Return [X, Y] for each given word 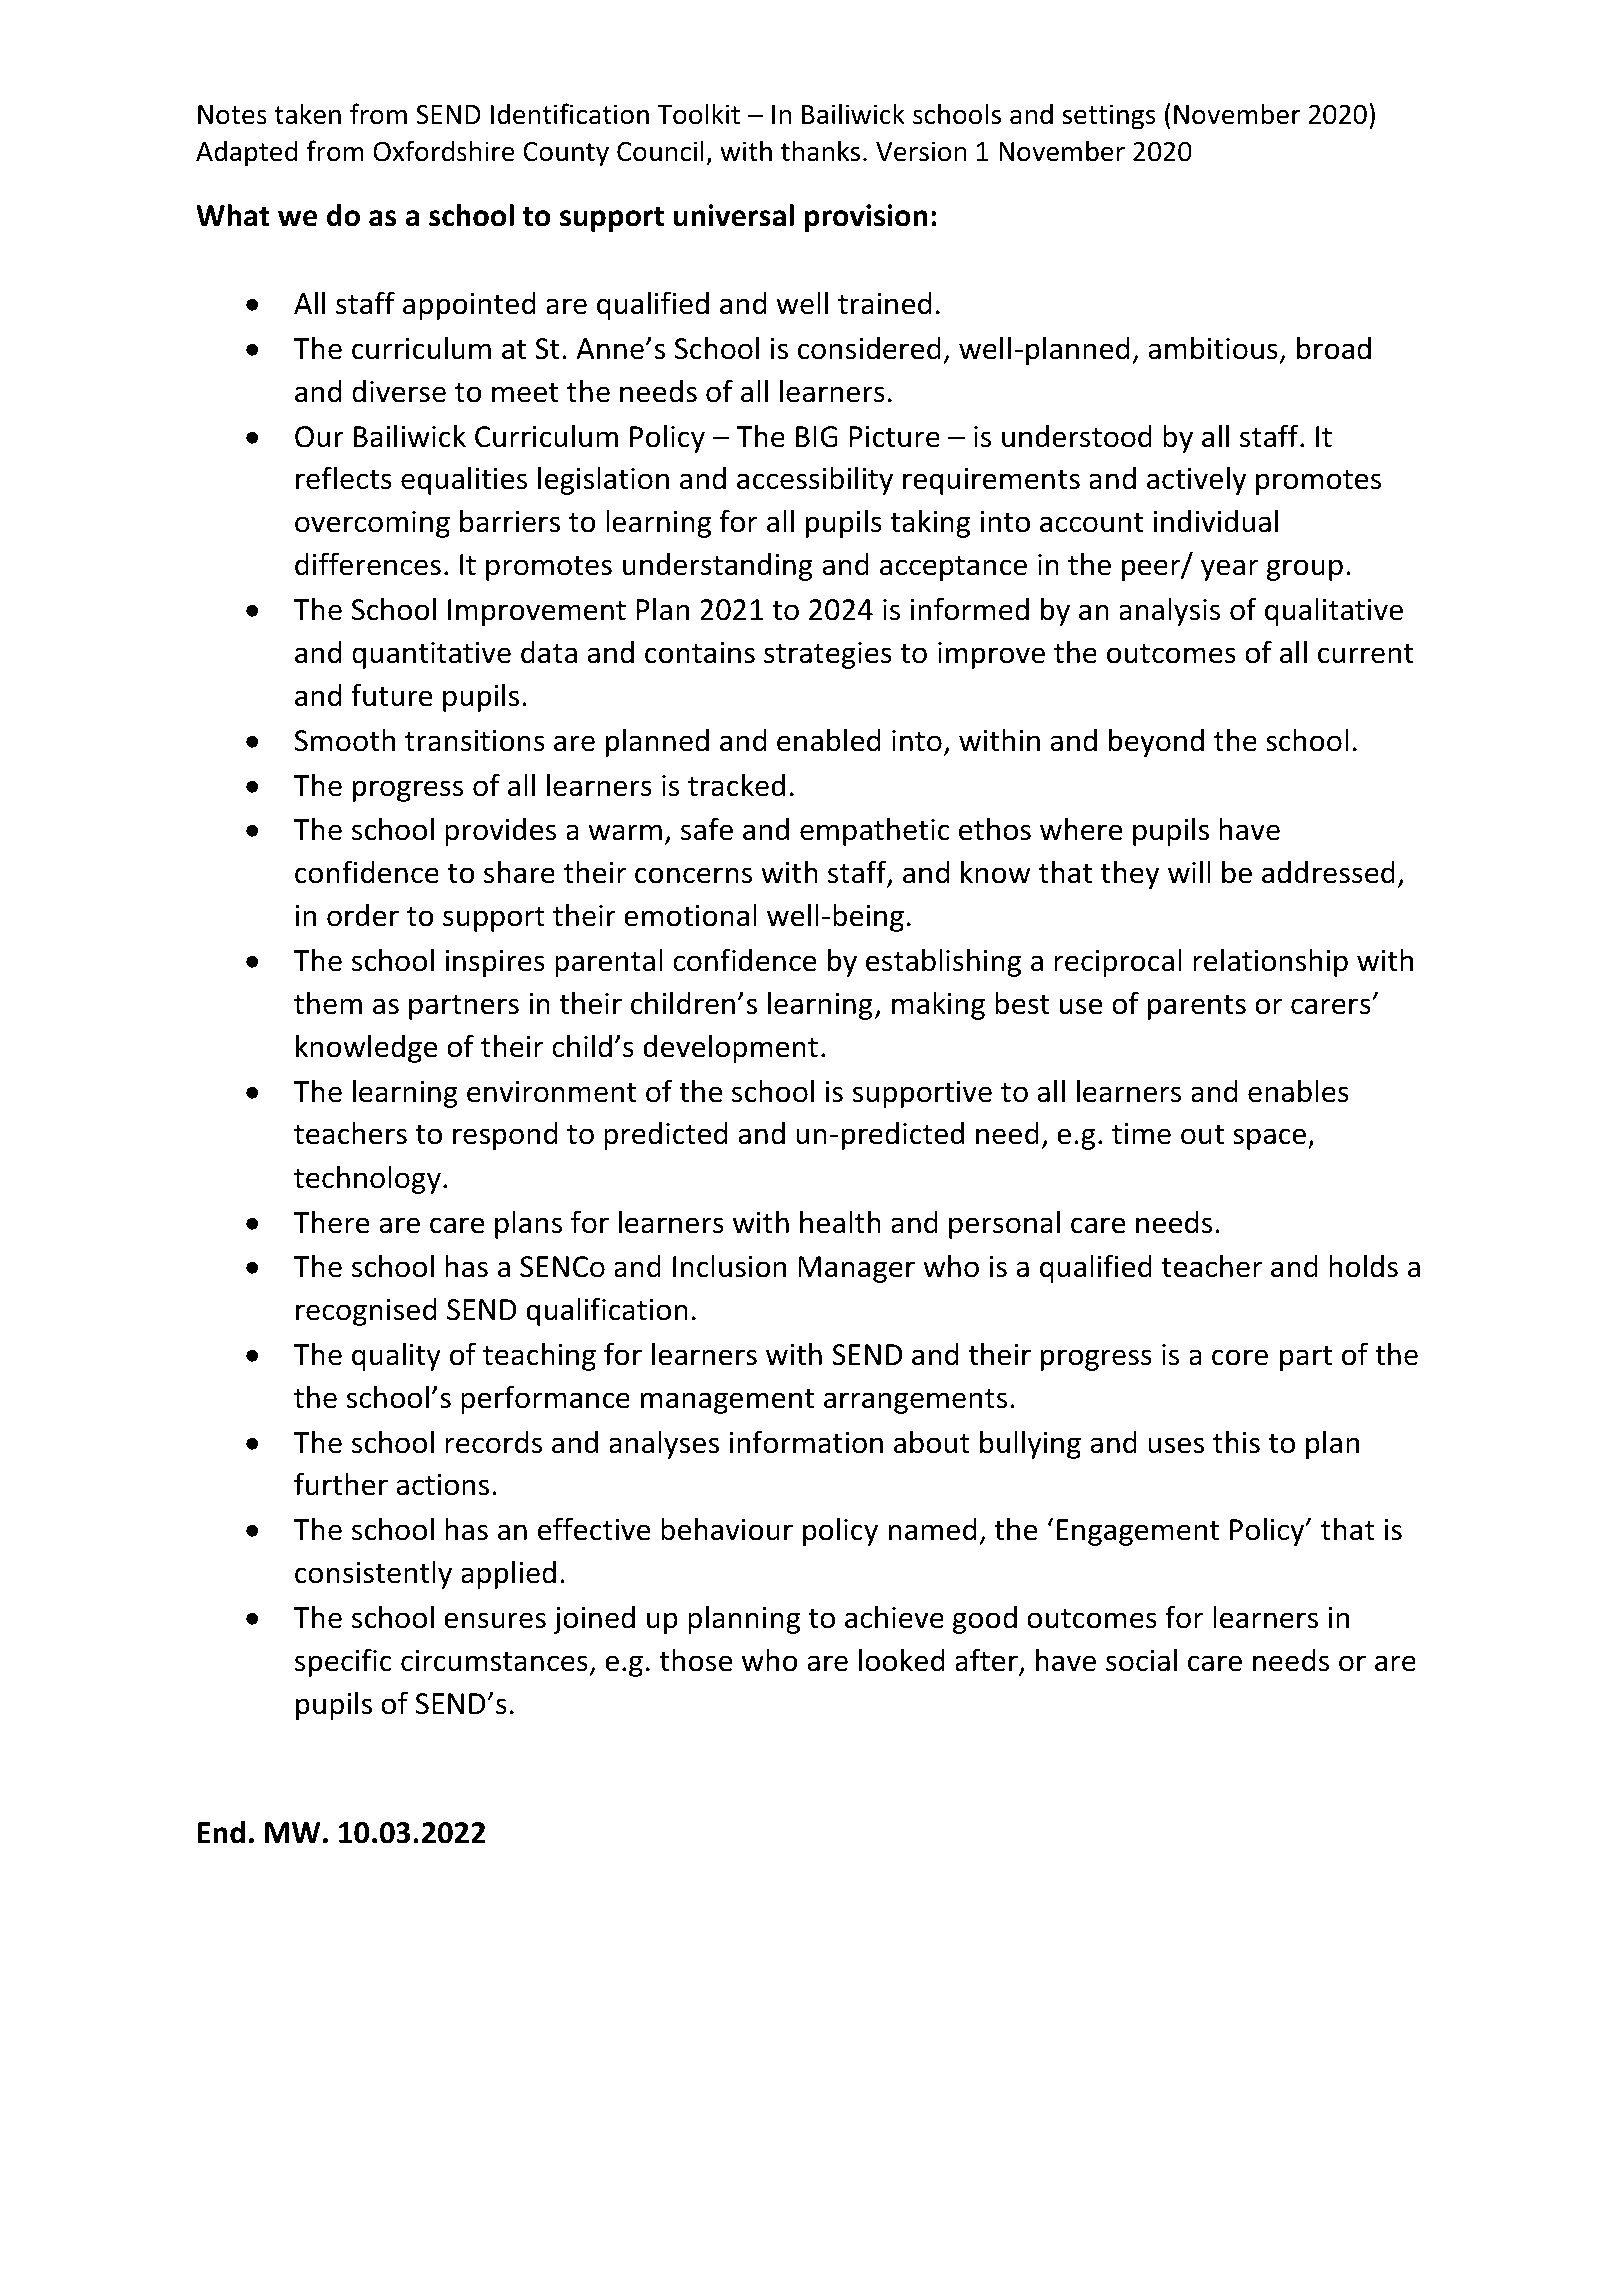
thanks [820, 151]
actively [1196, 481]
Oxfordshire [444, 151]
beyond [1156, 743]
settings [1109, 117]
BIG [817, 437]
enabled [829, 740]
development [730, 1049]
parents [1197, 1007]
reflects [344, 478]
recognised [366, 1312]
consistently [373, 1575]
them [328, 1003]
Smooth [345, 740]
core [1240, 1357]
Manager [856, 1269]
